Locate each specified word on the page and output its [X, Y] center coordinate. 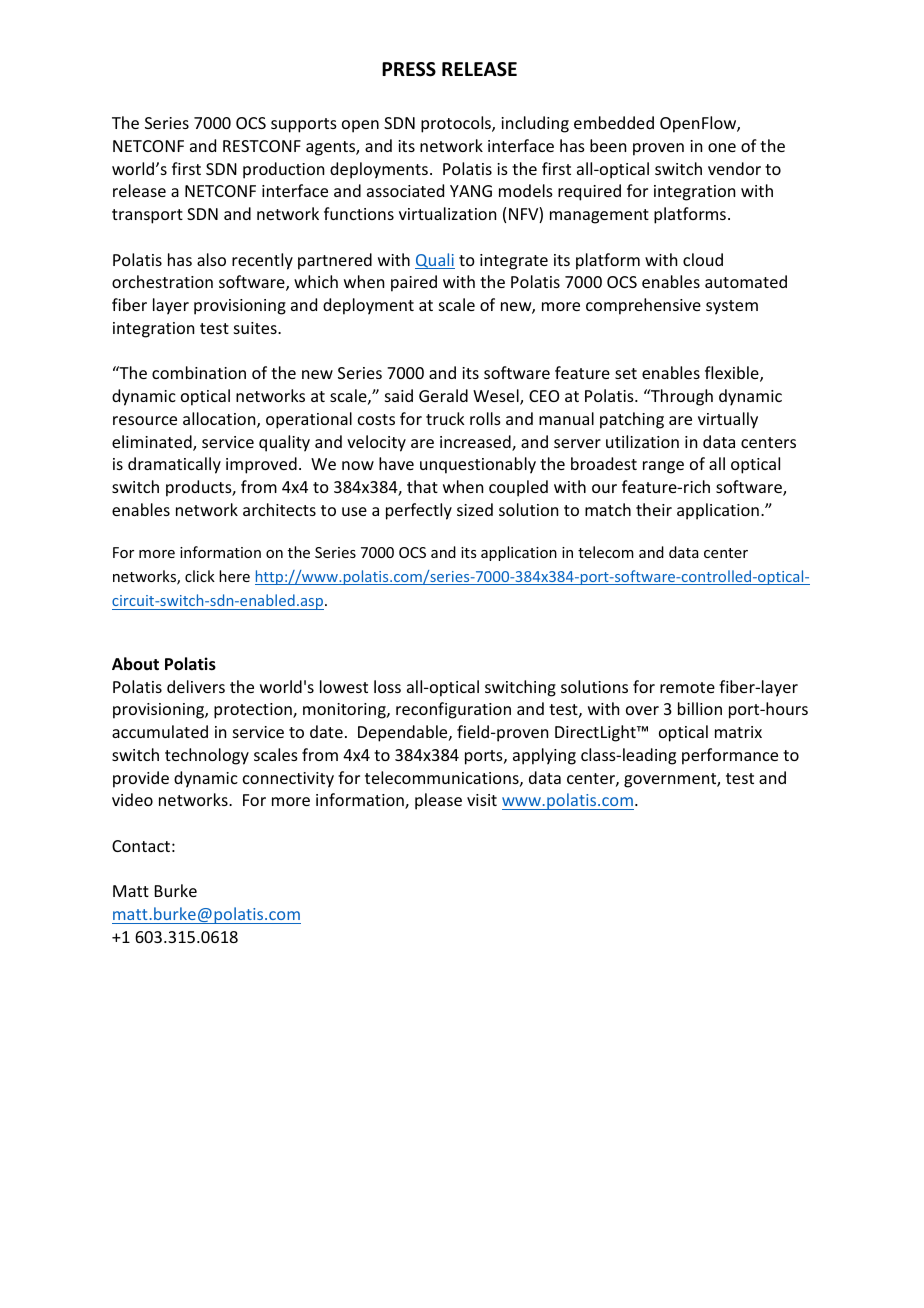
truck [445, 418]
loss [387, 686]
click [200, 576]
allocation [220, 420]
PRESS [409, 69]
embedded [614, 122]
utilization [642, 441]
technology [207, 756]
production [283, 170]
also [211, 259]
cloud [703, 259]
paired [414, 283]
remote [687, 687]
